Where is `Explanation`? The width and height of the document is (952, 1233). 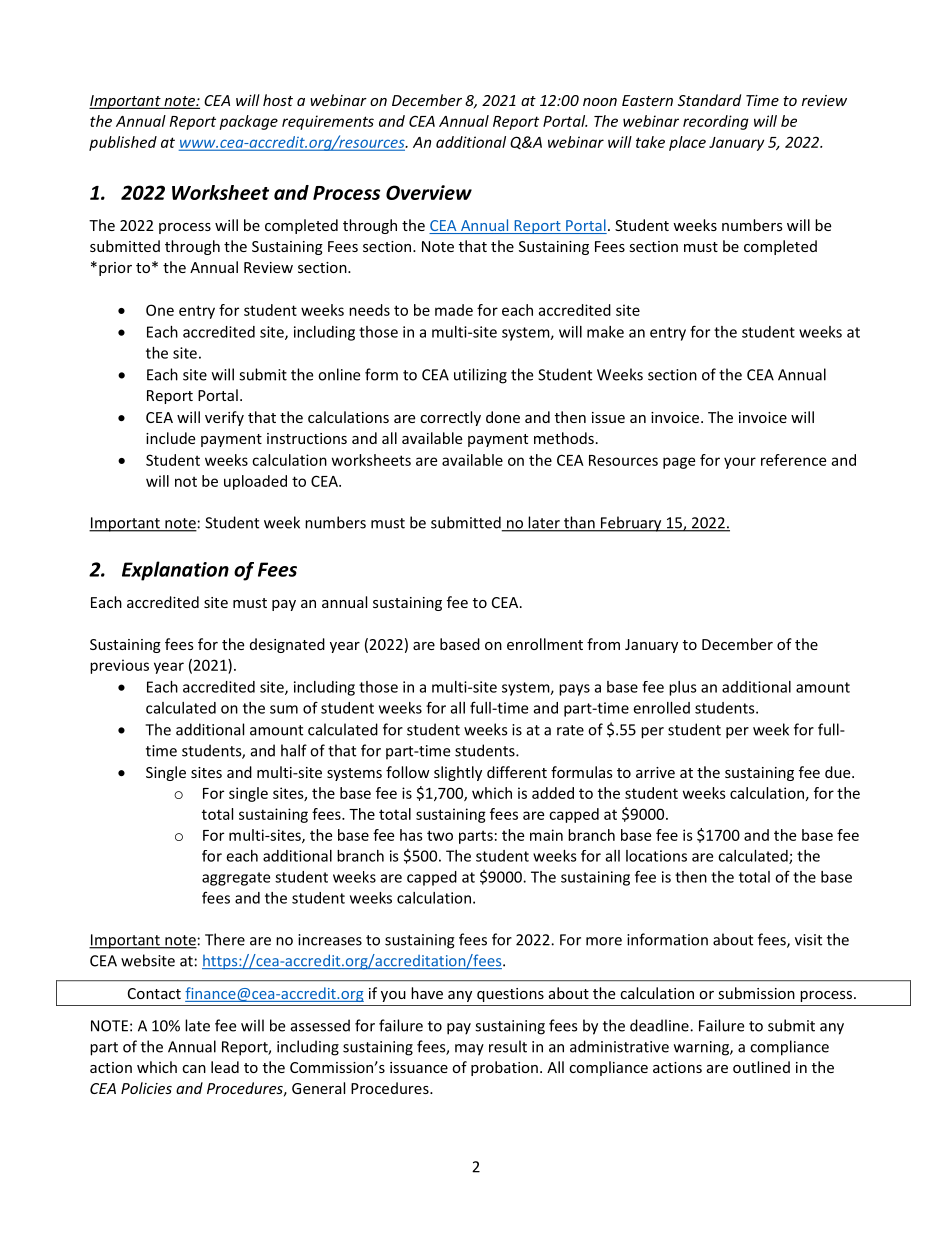
Explanation is located at coordinates (175, 571).
